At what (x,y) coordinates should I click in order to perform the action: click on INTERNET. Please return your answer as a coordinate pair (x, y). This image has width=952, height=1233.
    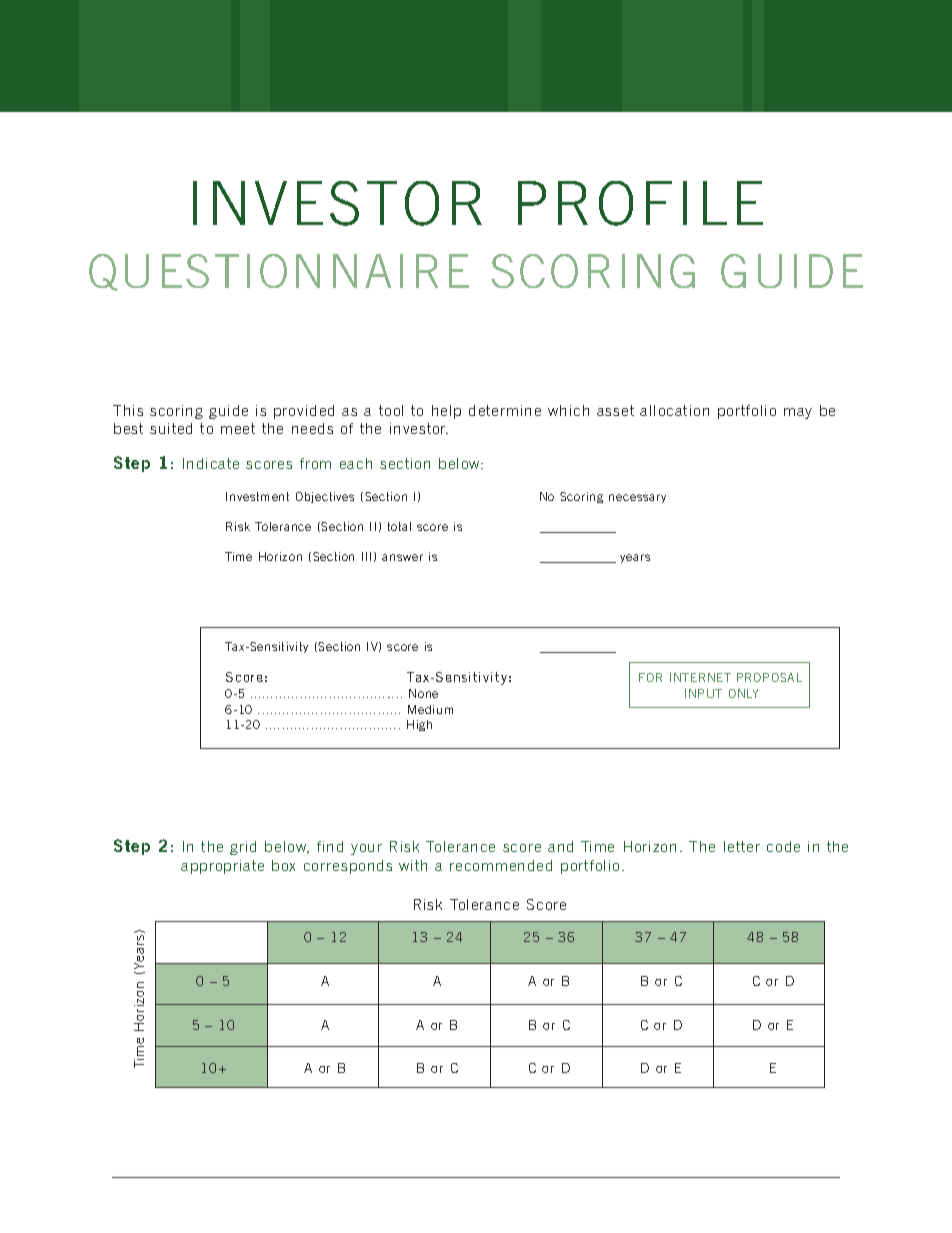
    Looking at the image, I should click on (700, 677).
